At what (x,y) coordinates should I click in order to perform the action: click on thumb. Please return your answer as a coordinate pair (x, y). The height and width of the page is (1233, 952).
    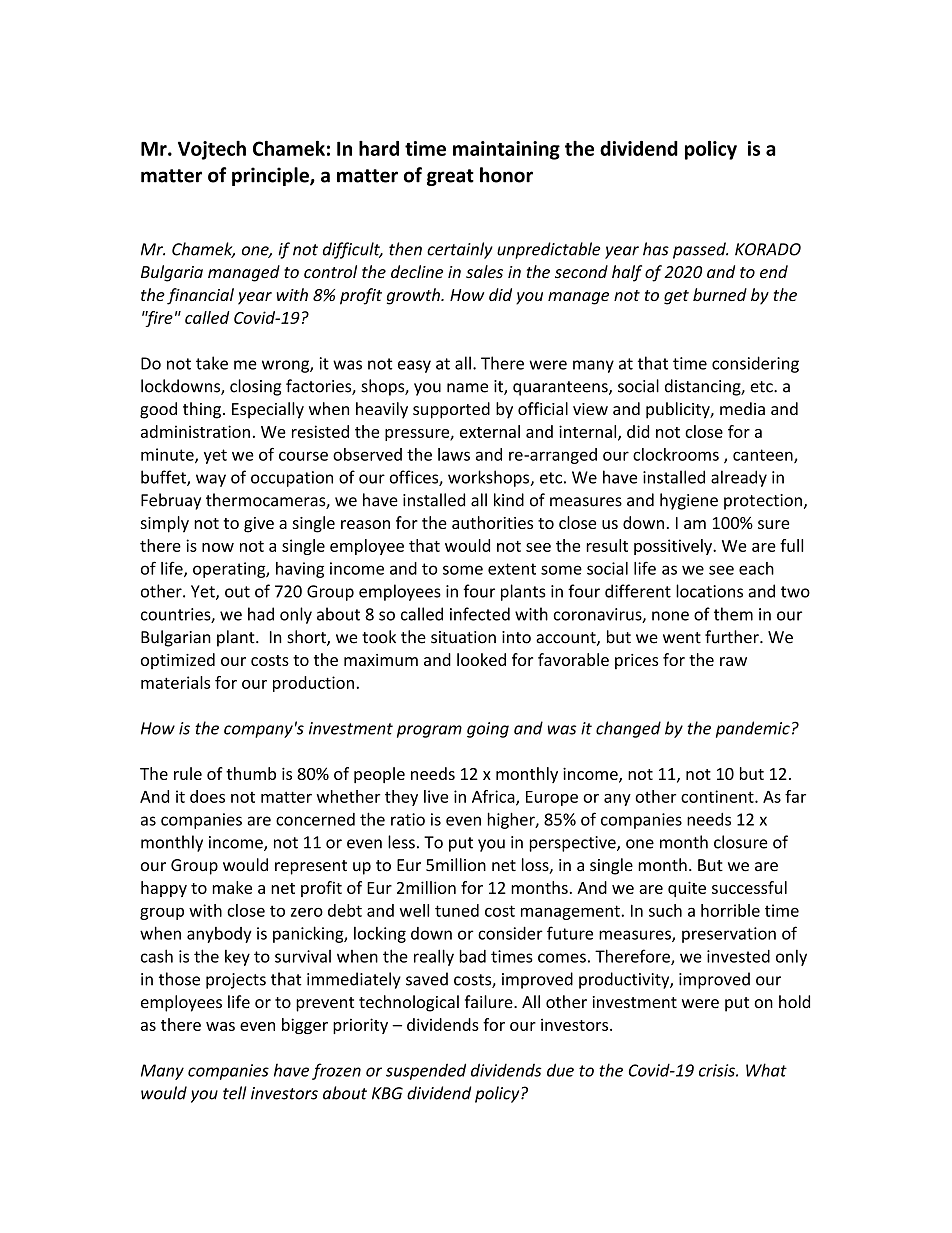
    Looking at the image, I should click on (251, 773).
